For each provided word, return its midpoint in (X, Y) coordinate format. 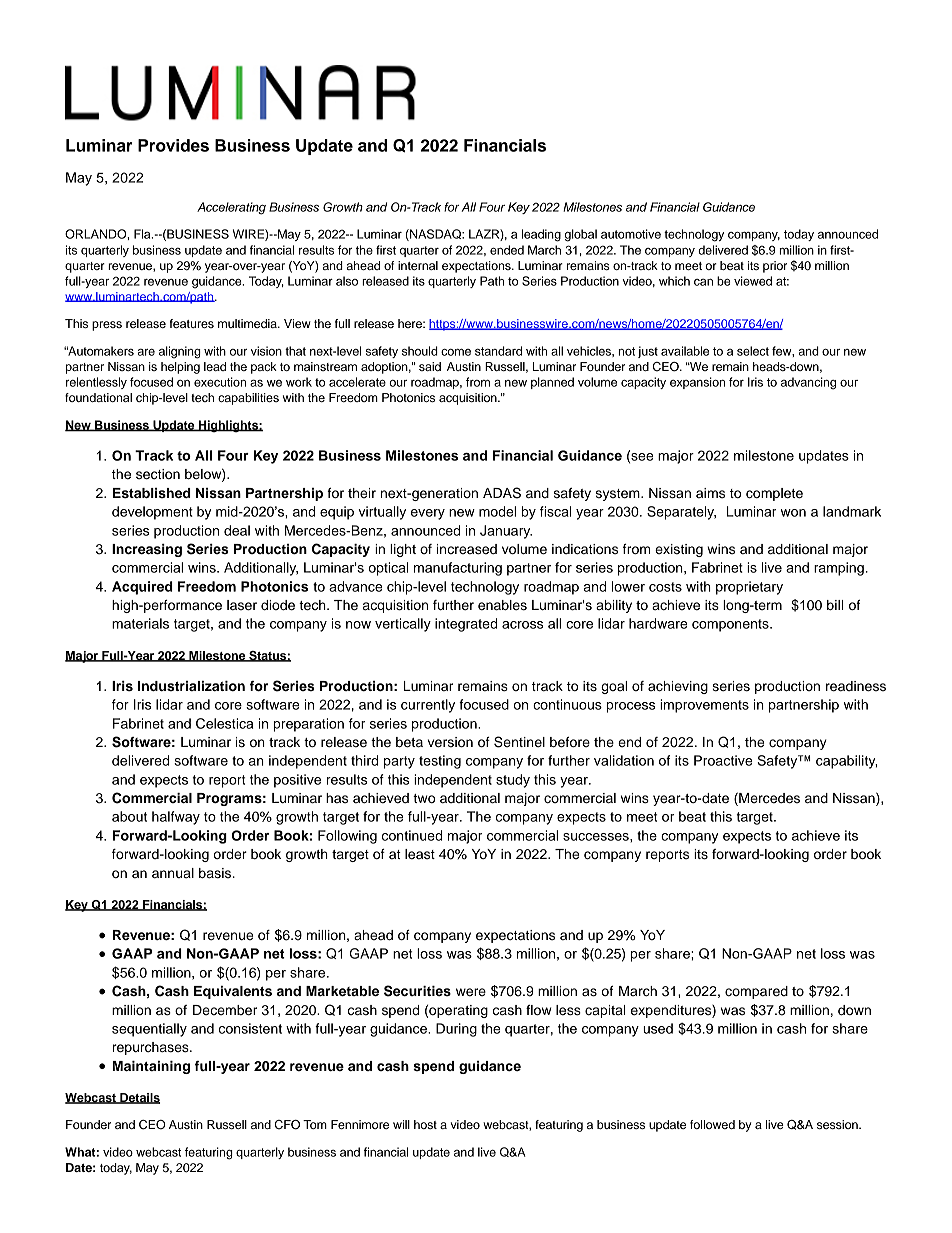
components (731, 625)
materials (140, 623)
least (420, 854)
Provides (173, 145)
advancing (808, 383)
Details (139, 1098)
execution (220, 382)
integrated (466, 625)
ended (507, 250)
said (430, 366)
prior (775, 267)
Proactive (723, 760)
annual (173, 873)
